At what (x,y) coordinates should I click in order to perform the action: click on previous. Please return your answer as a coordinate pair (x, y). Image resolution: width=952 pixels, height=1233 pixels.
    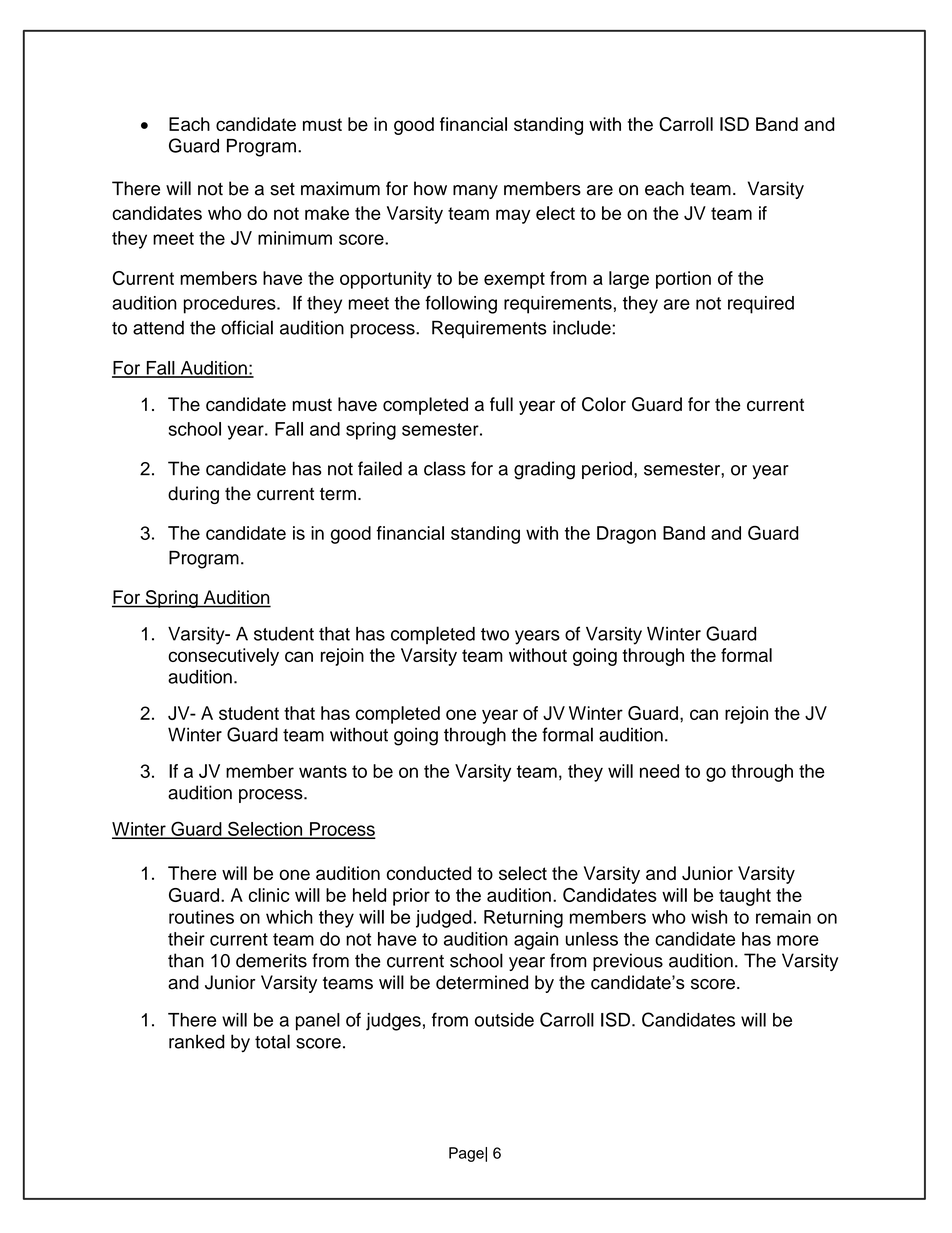
    Looking at the image, I should click on (628, 962).
